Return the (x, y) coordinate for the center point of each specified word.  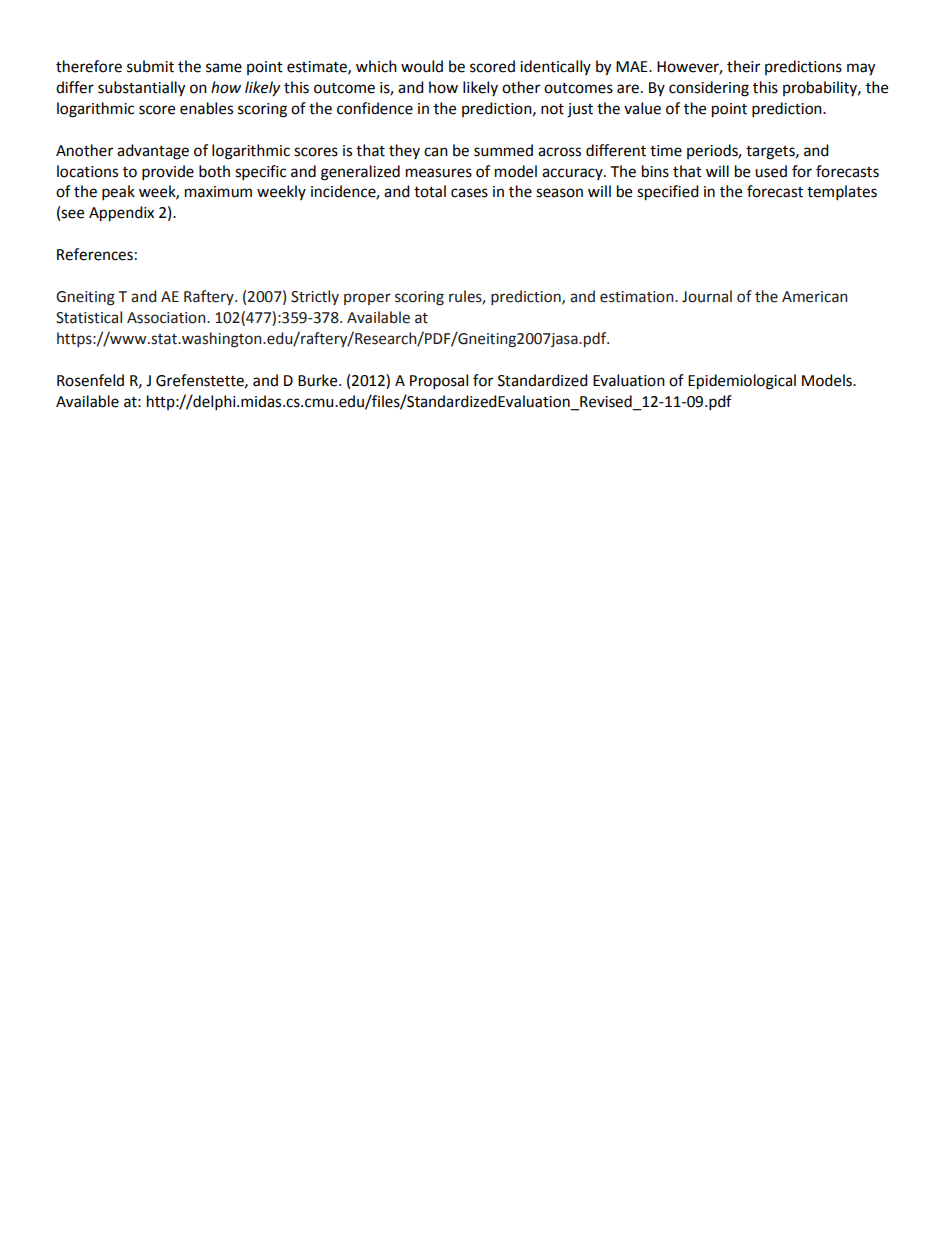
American (815, 297)
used (771, 171)
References (95, 254)
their (743, 66)
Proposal (439, 382)
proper (367, 299)
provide (168, 173)
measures (439, 173)
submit (150, 66)
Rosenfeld (90, 380)
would (422, 66)
